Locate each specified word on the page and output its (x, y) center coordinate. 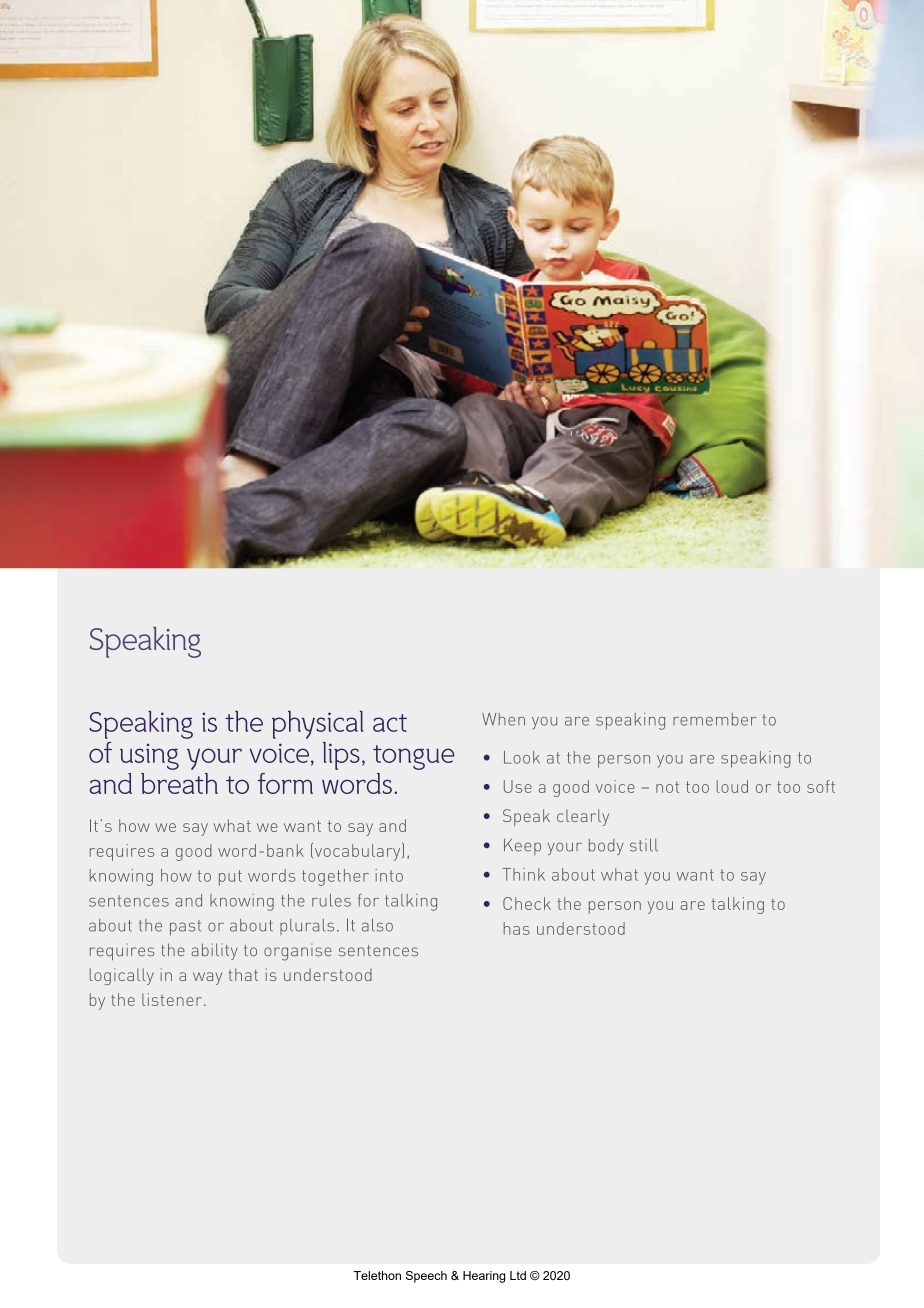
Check (527, 903)
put (230, 878)
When (503, 719)
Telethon (377, 1275)
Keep (522, 846)
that (243, 974)
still (644, 845)
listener (172, 999)
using (149, 757)
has (517, 928)
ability (214, 951)
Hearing (484, 1277)
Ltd (518, 1275)
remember (715, 719)
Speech (426, 1277)
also (377, 925)
